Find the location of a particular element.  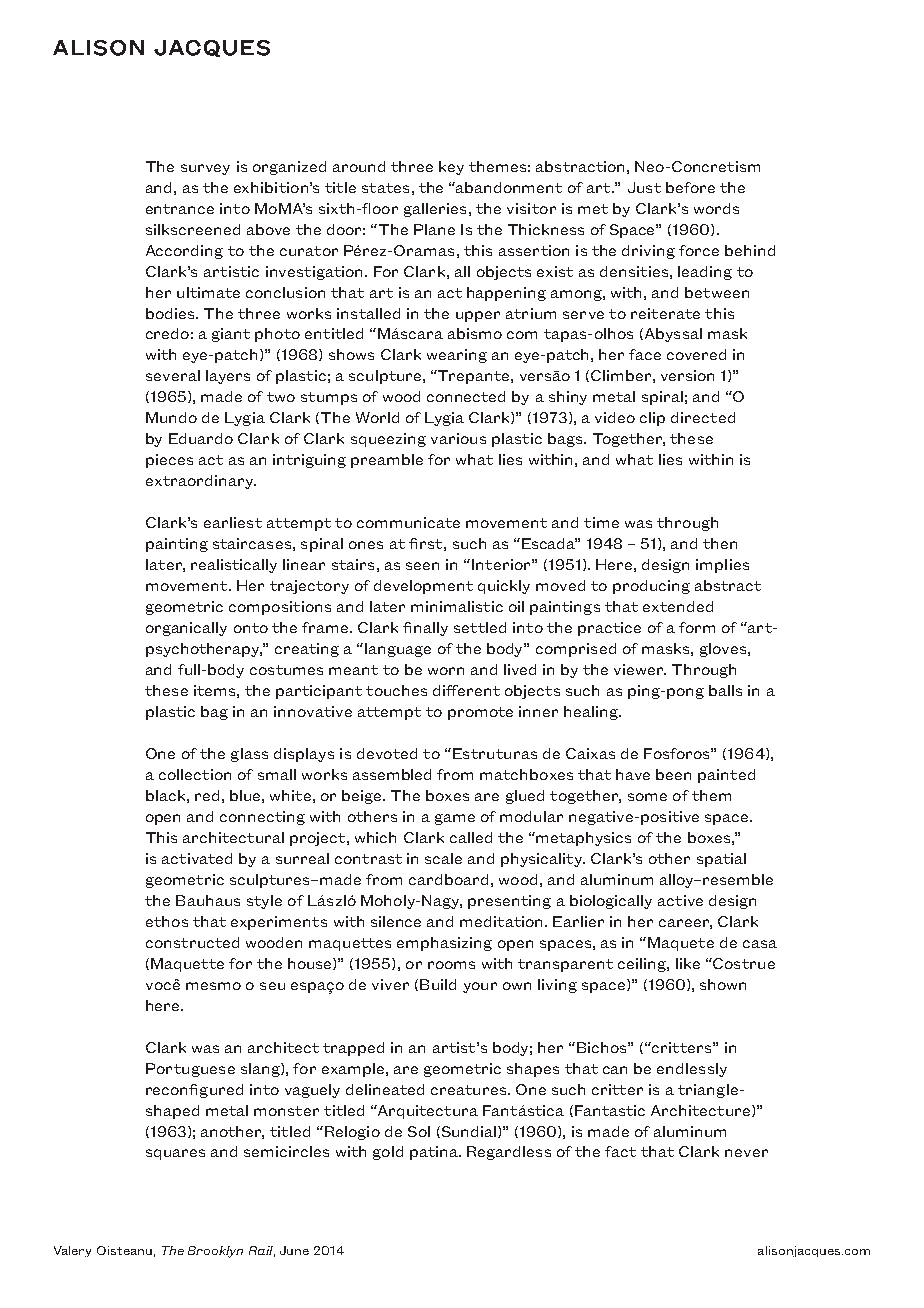

Mundo is located at coordinates (171, 417).
